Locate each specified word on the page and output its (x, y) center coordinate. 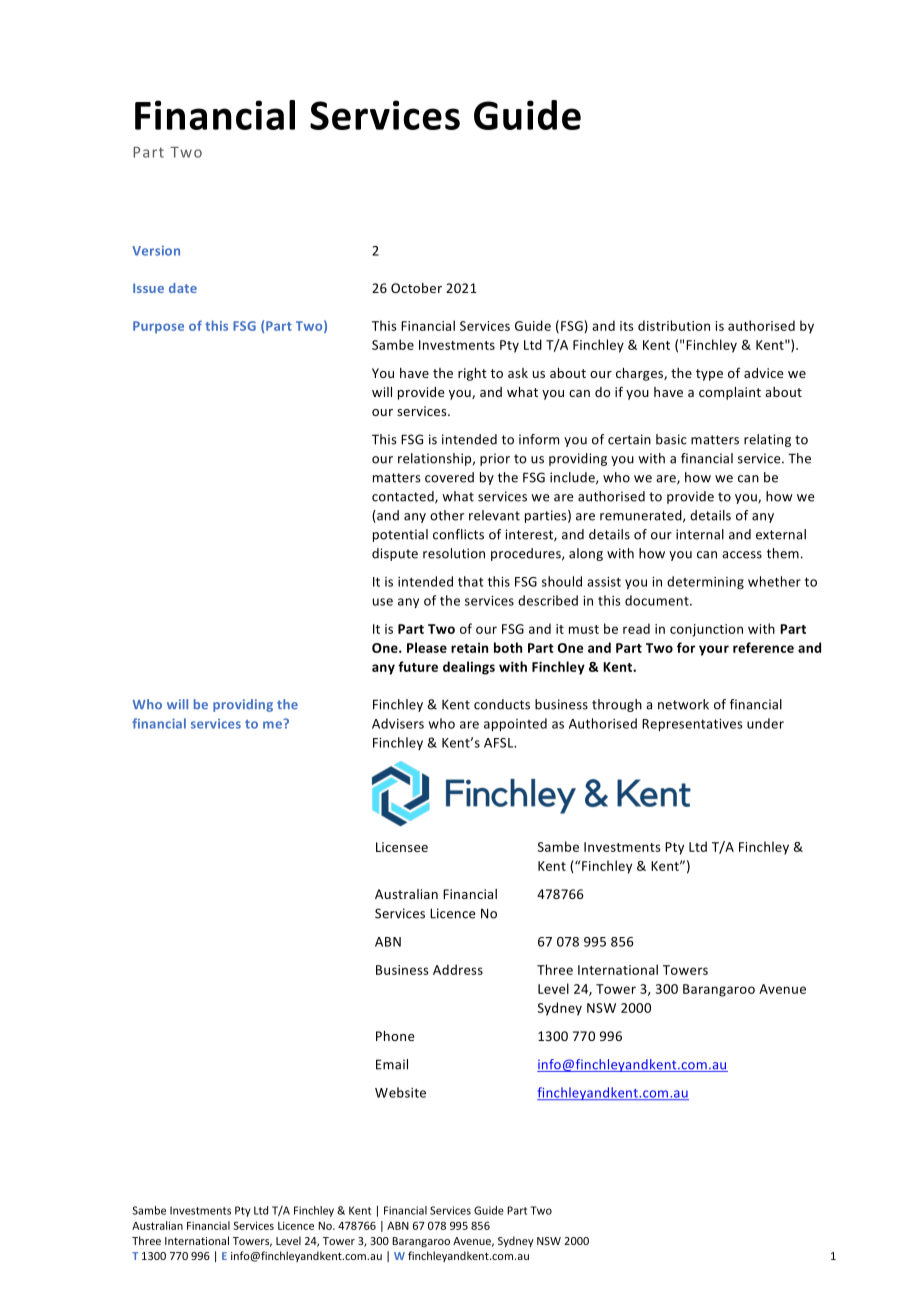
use (383, 602)
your (714, 650)
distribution (674, 325)
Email (392, 1064)
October (416, 288)
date (183, 288)
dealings (469, 668)
